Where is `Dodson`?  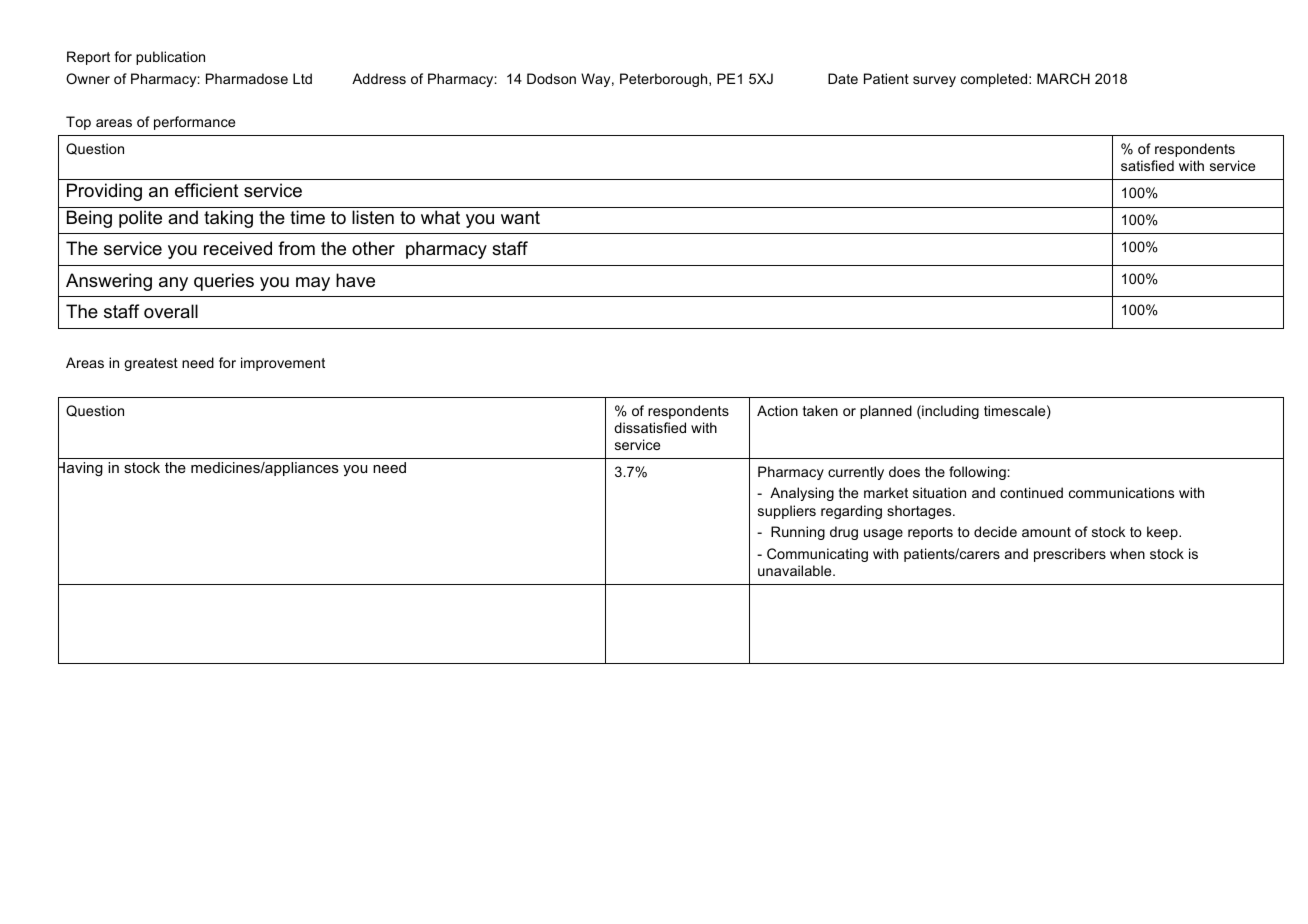
Dodson is located at coordinates (551, 78).
